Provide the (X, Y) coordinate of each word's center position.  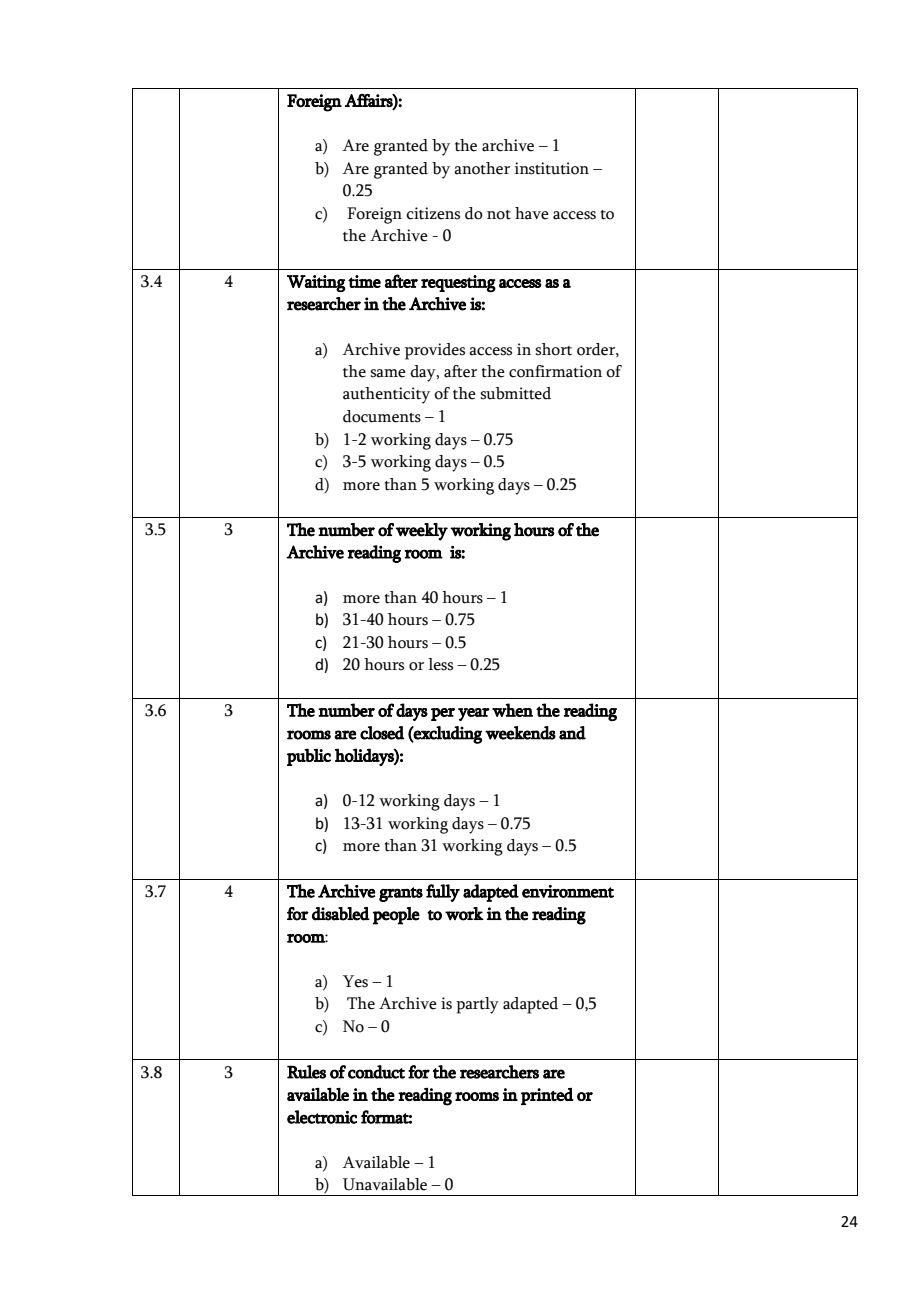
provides (435, 351)
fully (443, 893)
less (440, 664)
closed (382, 733)
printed (547, 1096)
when (512, 710)
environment (568, 891)
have (532, 213)
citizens (433, 213)
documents (382, 416)
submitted (515, 393)
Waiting (316, 283)
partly (477, 1005)
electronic (322, 1117)
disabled (341, 914)
